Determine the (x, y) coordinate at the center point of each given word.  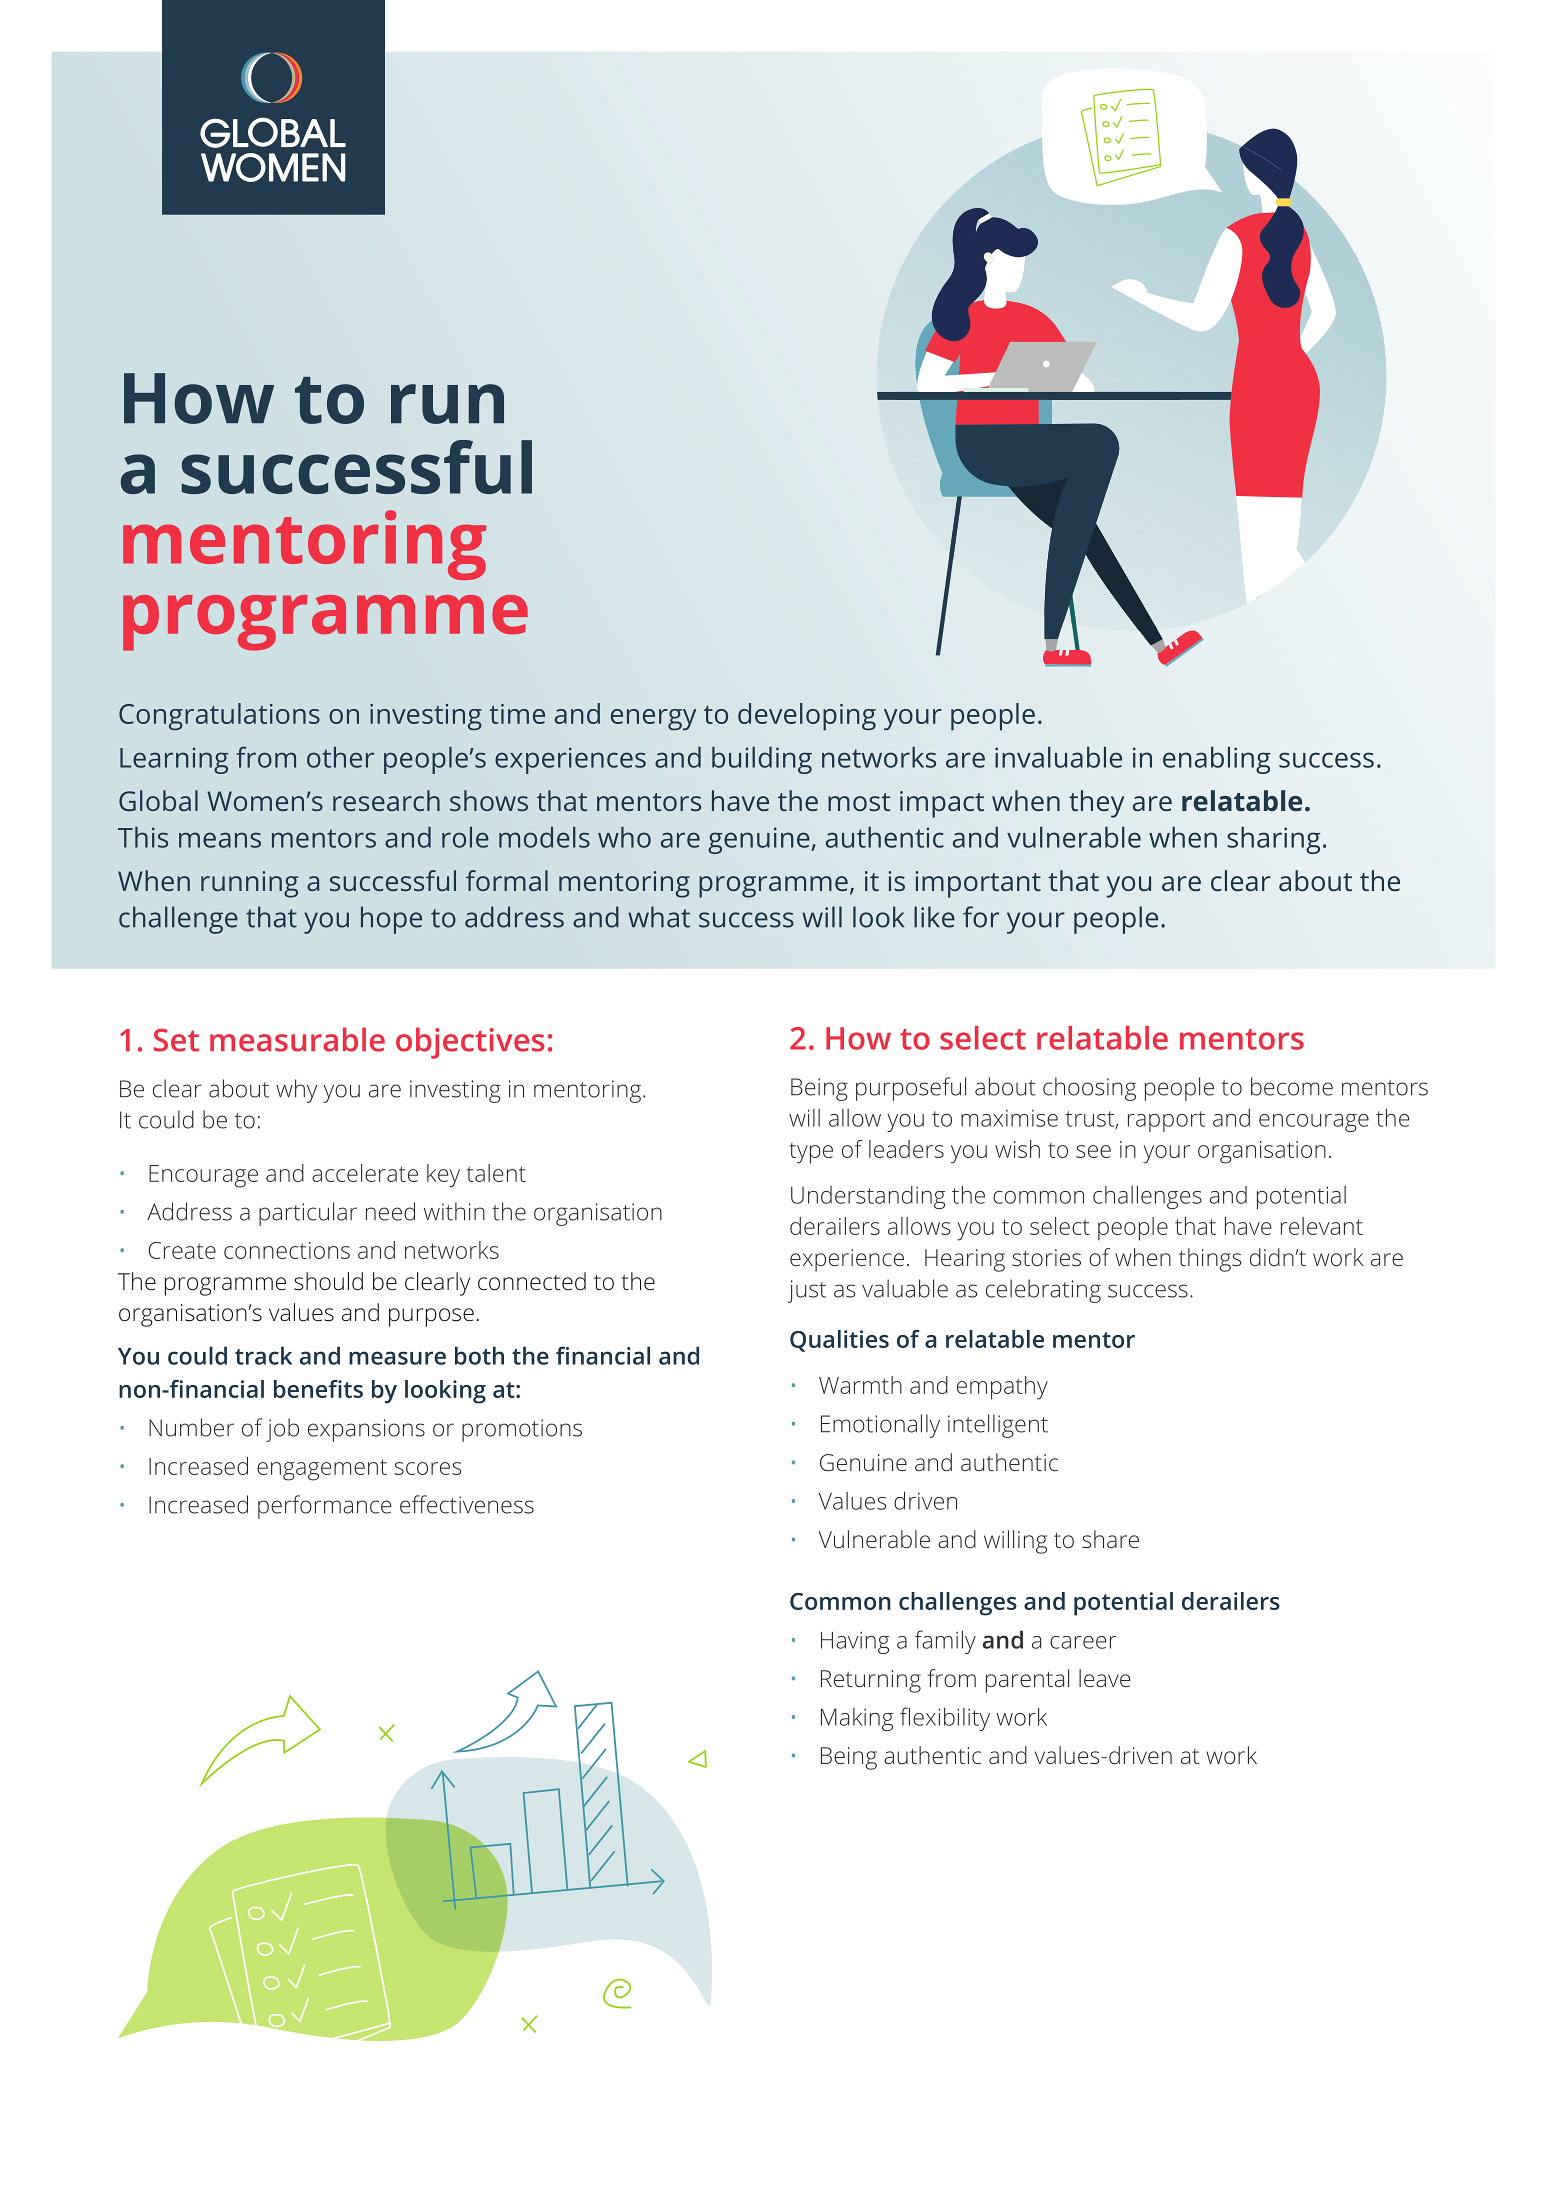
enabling (1217, 760)
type (811, 1153)
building (762, 760)
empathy (1002, 1388)
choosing (1089, 1089)
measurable (297, 1039)
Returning (871, 1681)
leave (1104, 1678)
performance (324, 1507)
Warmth (860, 1385)
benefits (318, 1389)
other (340, 757)
